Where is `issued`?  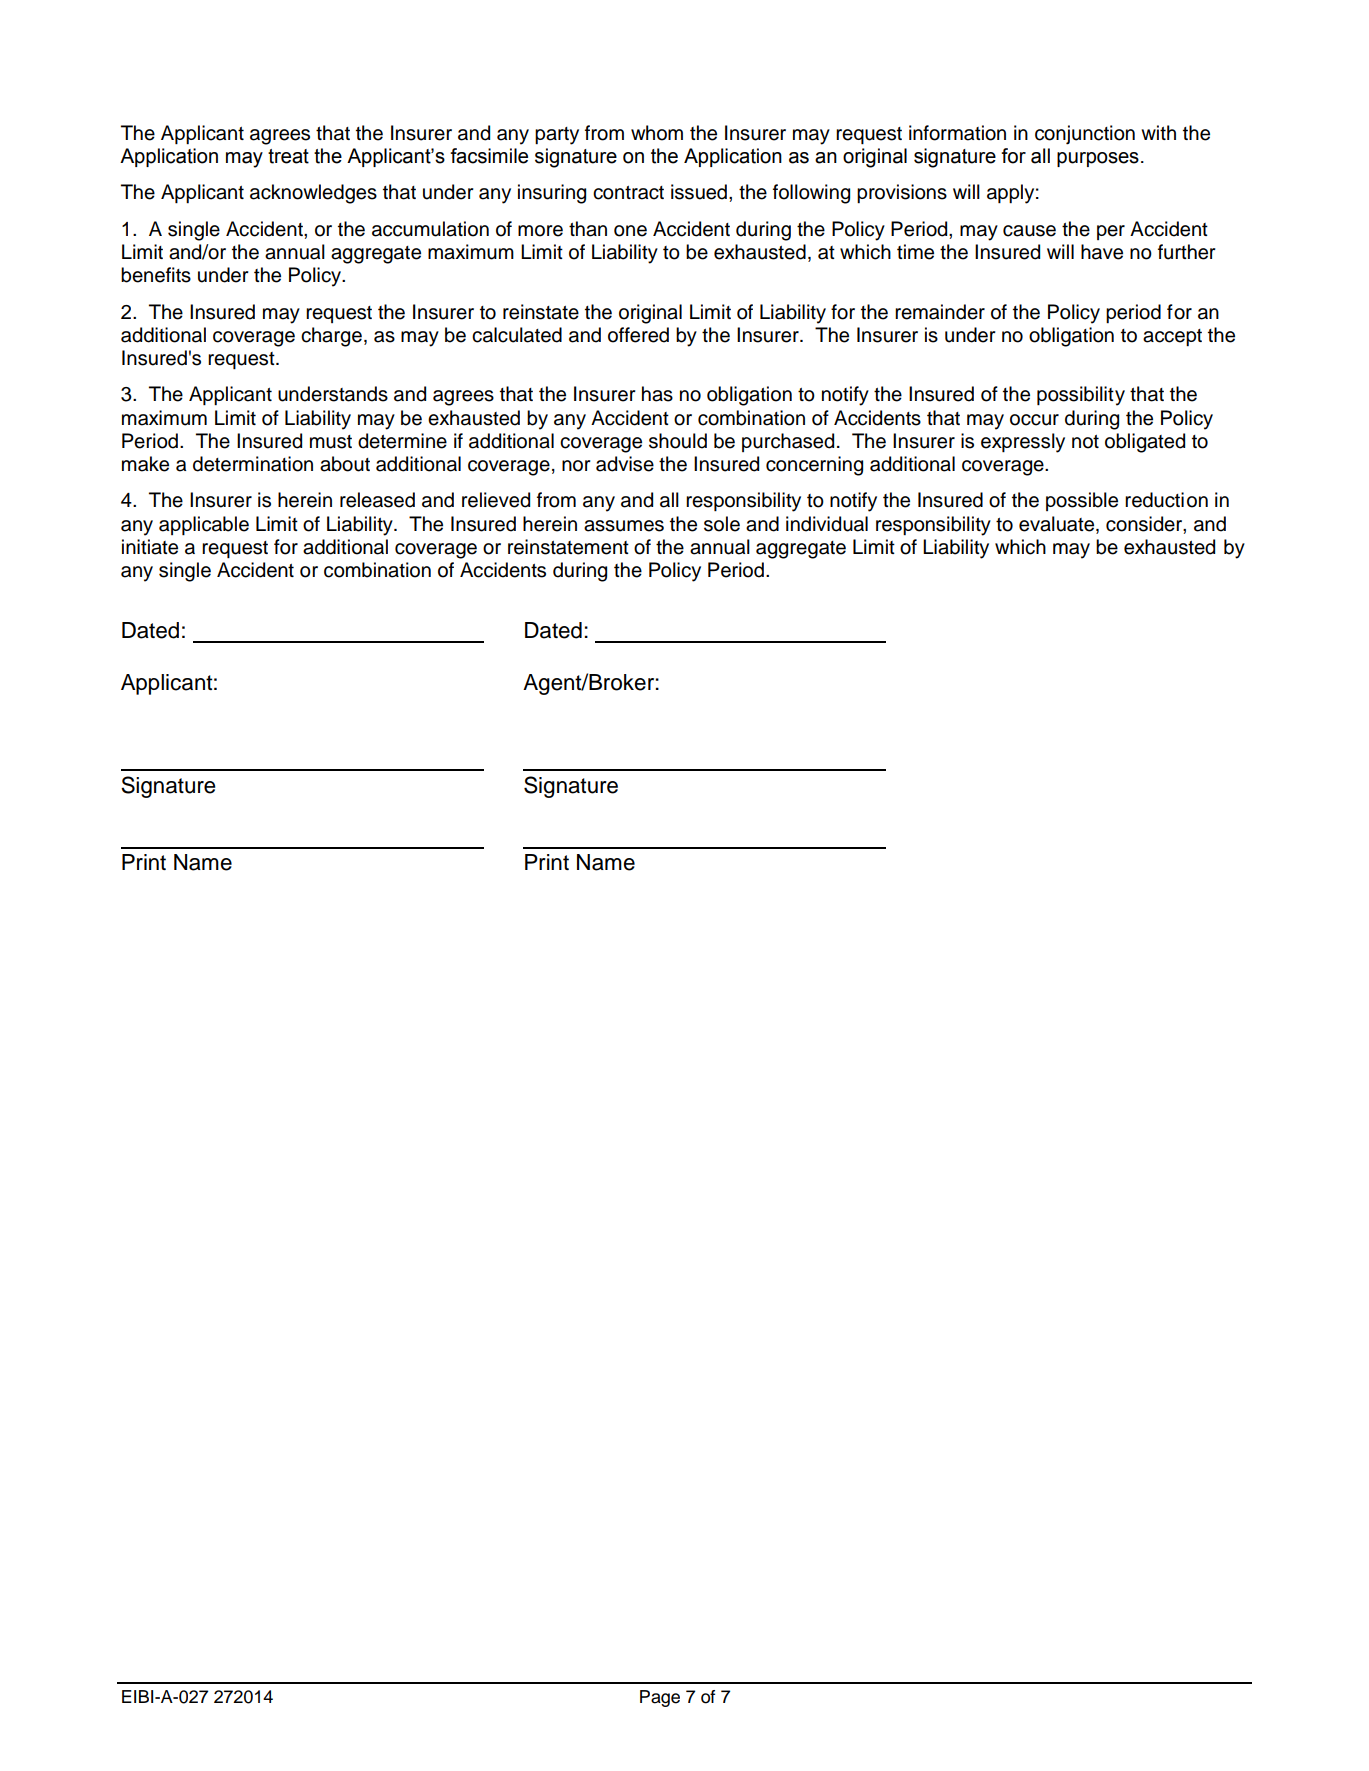 issued is located at coordinates (699, 192).
